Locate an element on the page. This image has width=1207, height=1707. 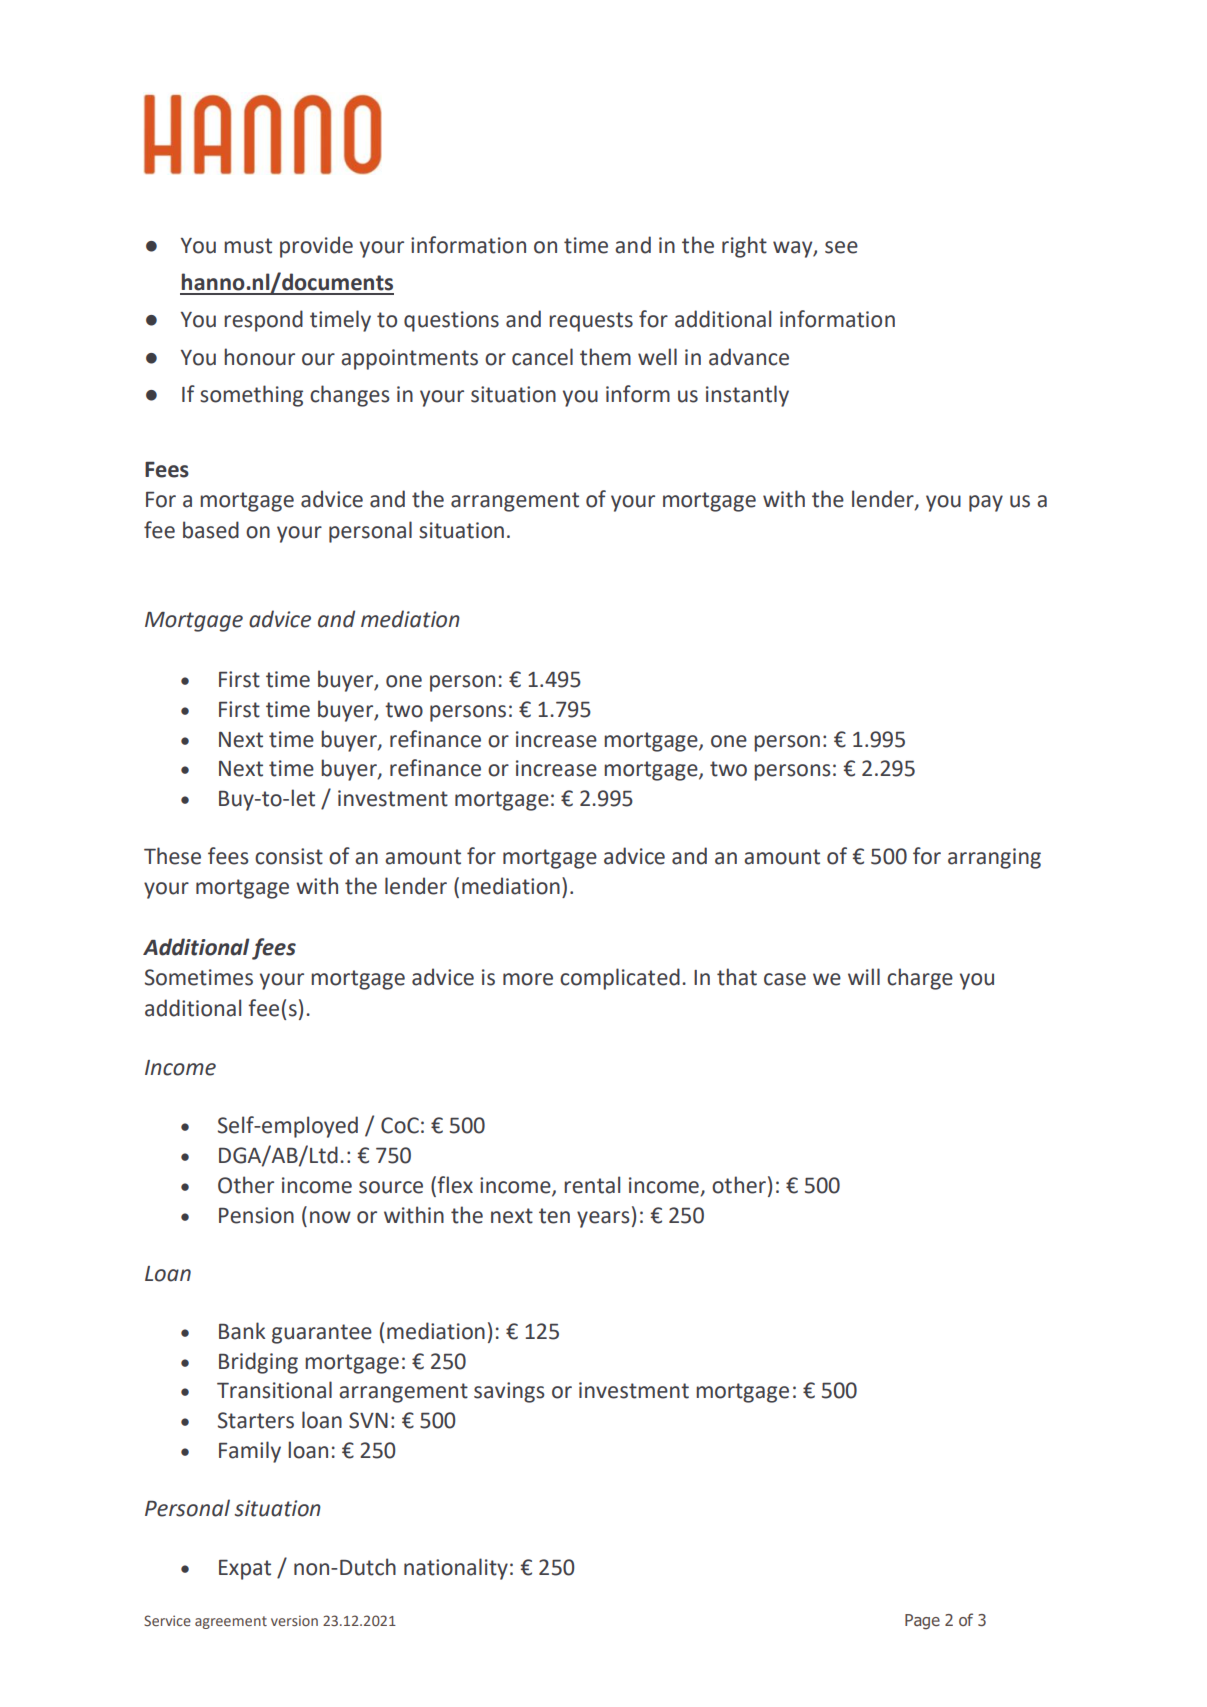
Expat is located at coordinates (245, 1569).
